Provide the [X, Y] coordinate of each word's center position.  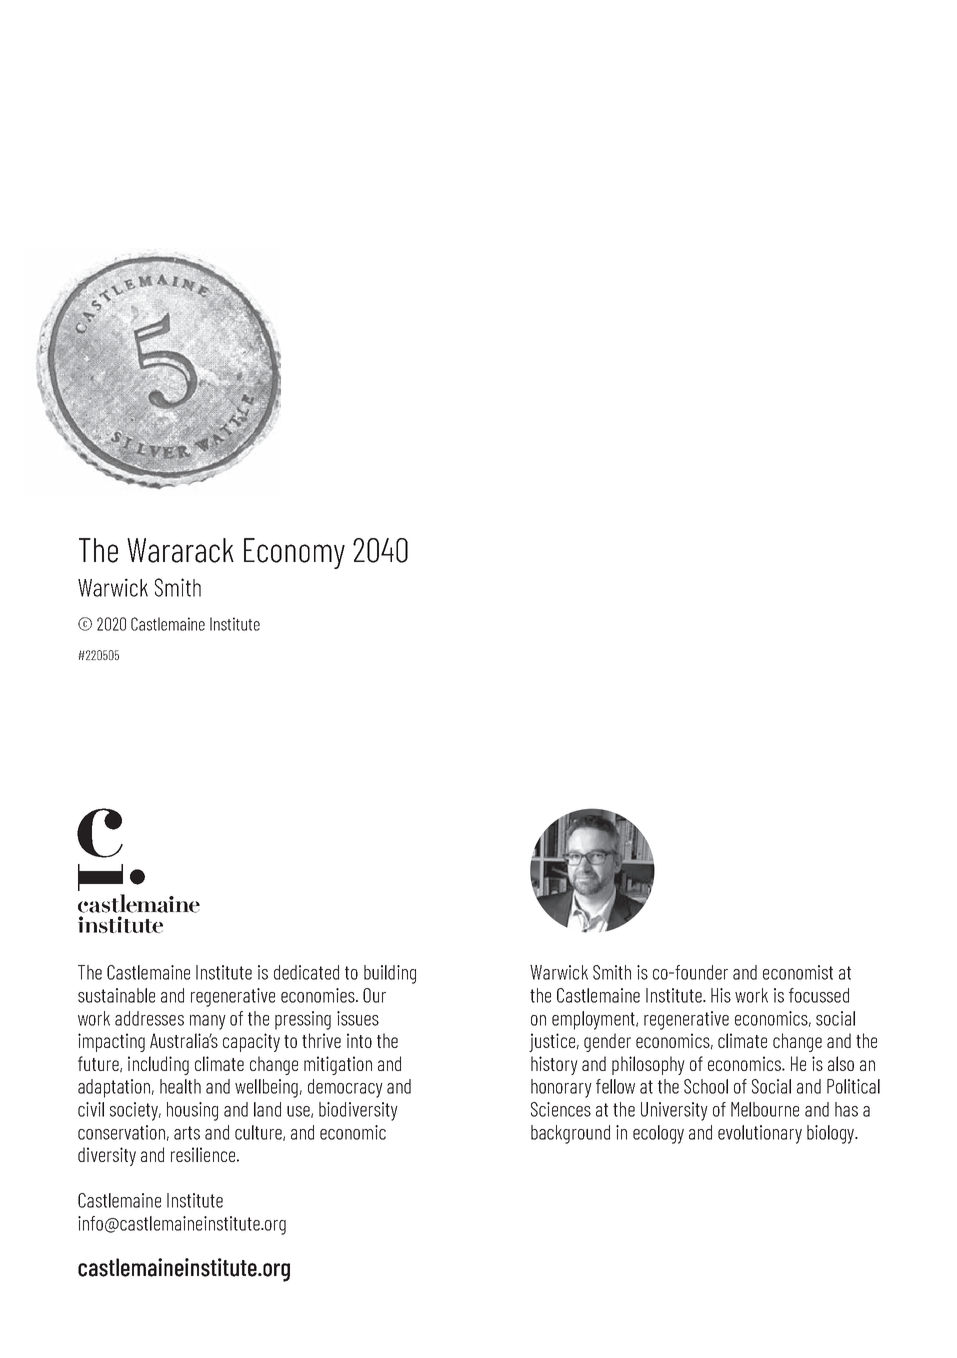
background [570, 1134]
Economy [294, 553]
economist [798, 972]
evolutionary [760, 1134]
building [390, 974]
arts [187, 1133]
